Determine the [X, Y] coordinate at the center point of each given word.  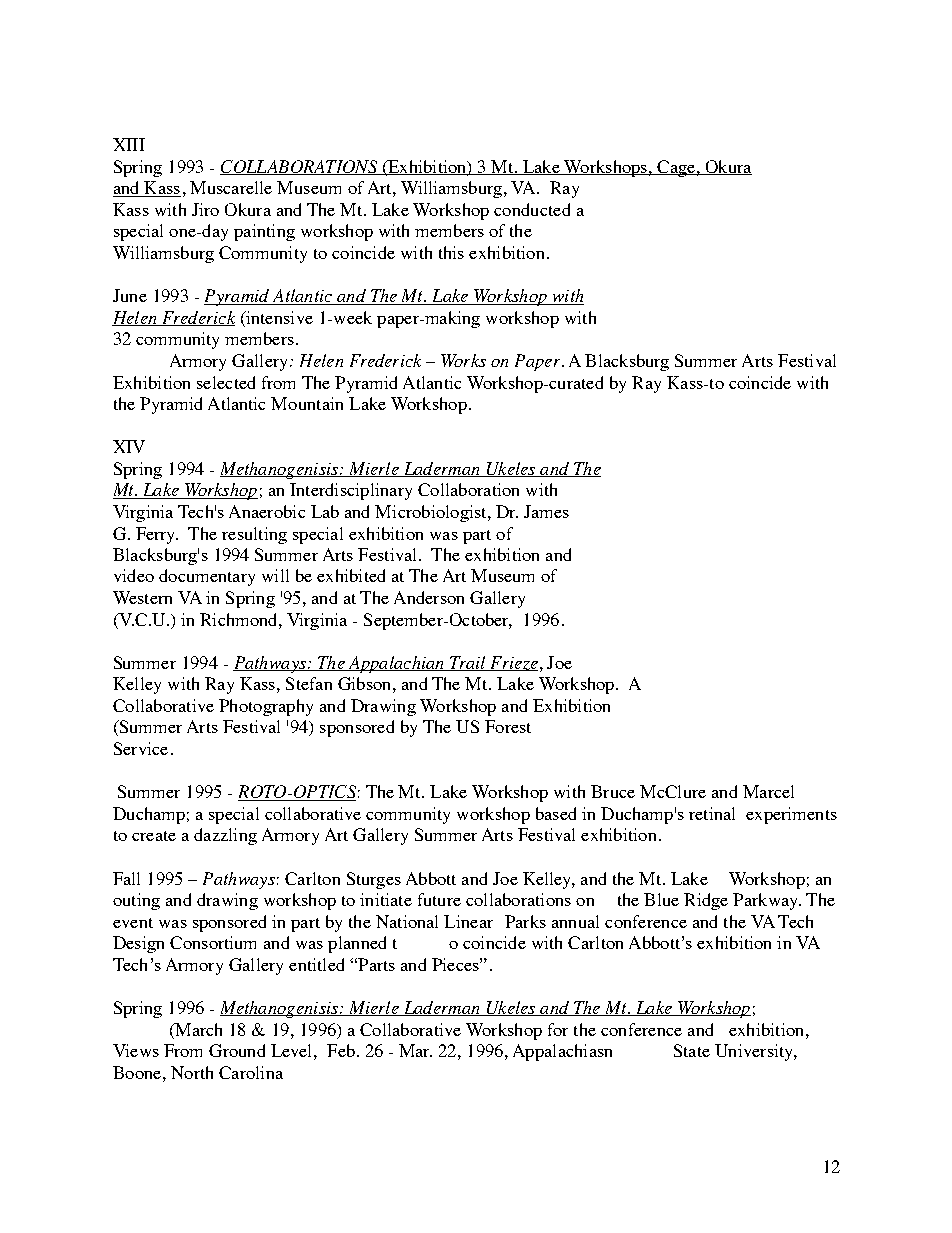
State [692, 1050]
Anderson [429, 597]
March [197, 1029]
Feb [341, 1050]
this [451, 252]
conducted [532, 209]
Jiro [205, 209]
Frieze [513, 663]
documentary [207, 577]
